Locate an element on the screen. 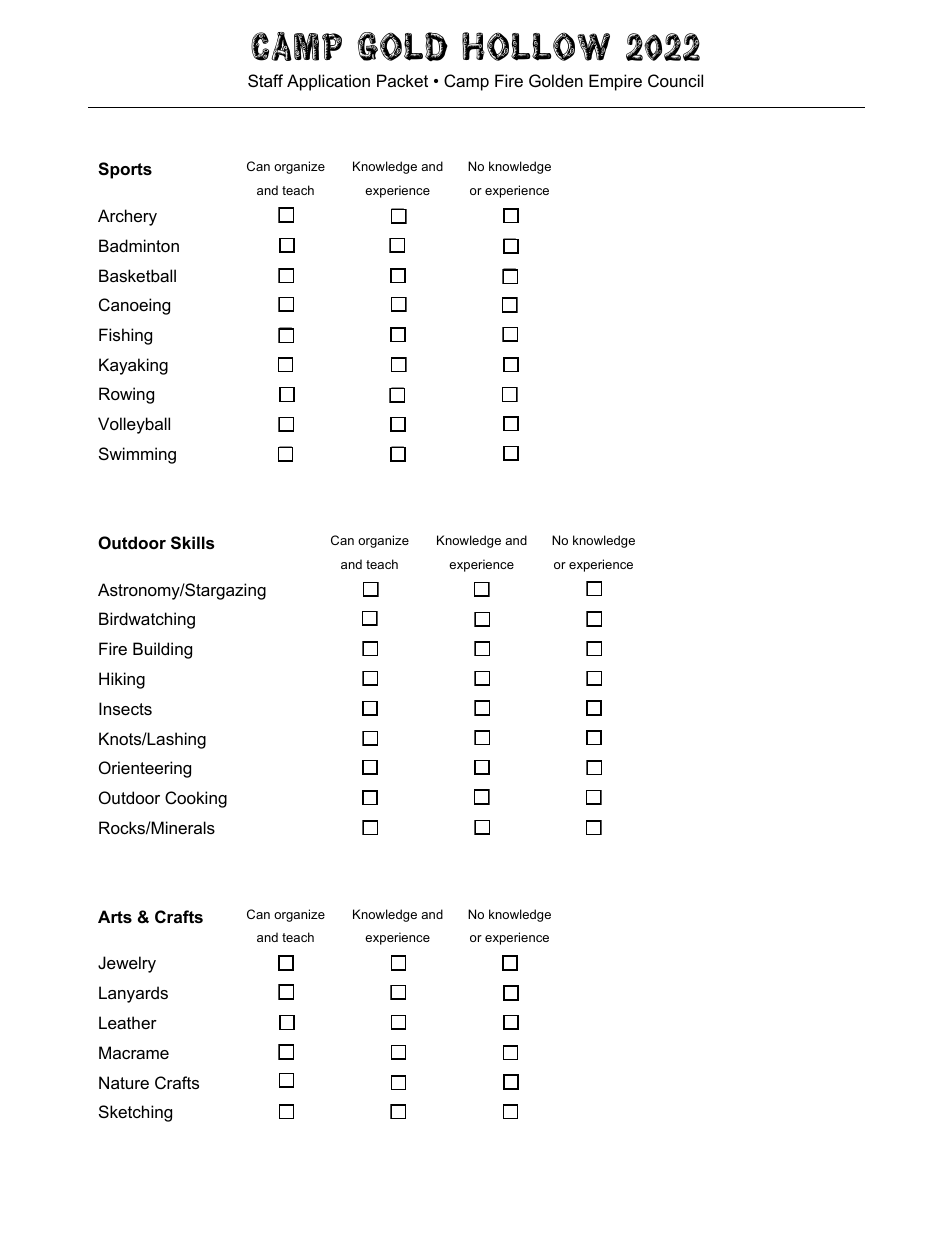 The width and height of the screenshot is (952, 1233). Skills is located at coordinates (192, 543).
